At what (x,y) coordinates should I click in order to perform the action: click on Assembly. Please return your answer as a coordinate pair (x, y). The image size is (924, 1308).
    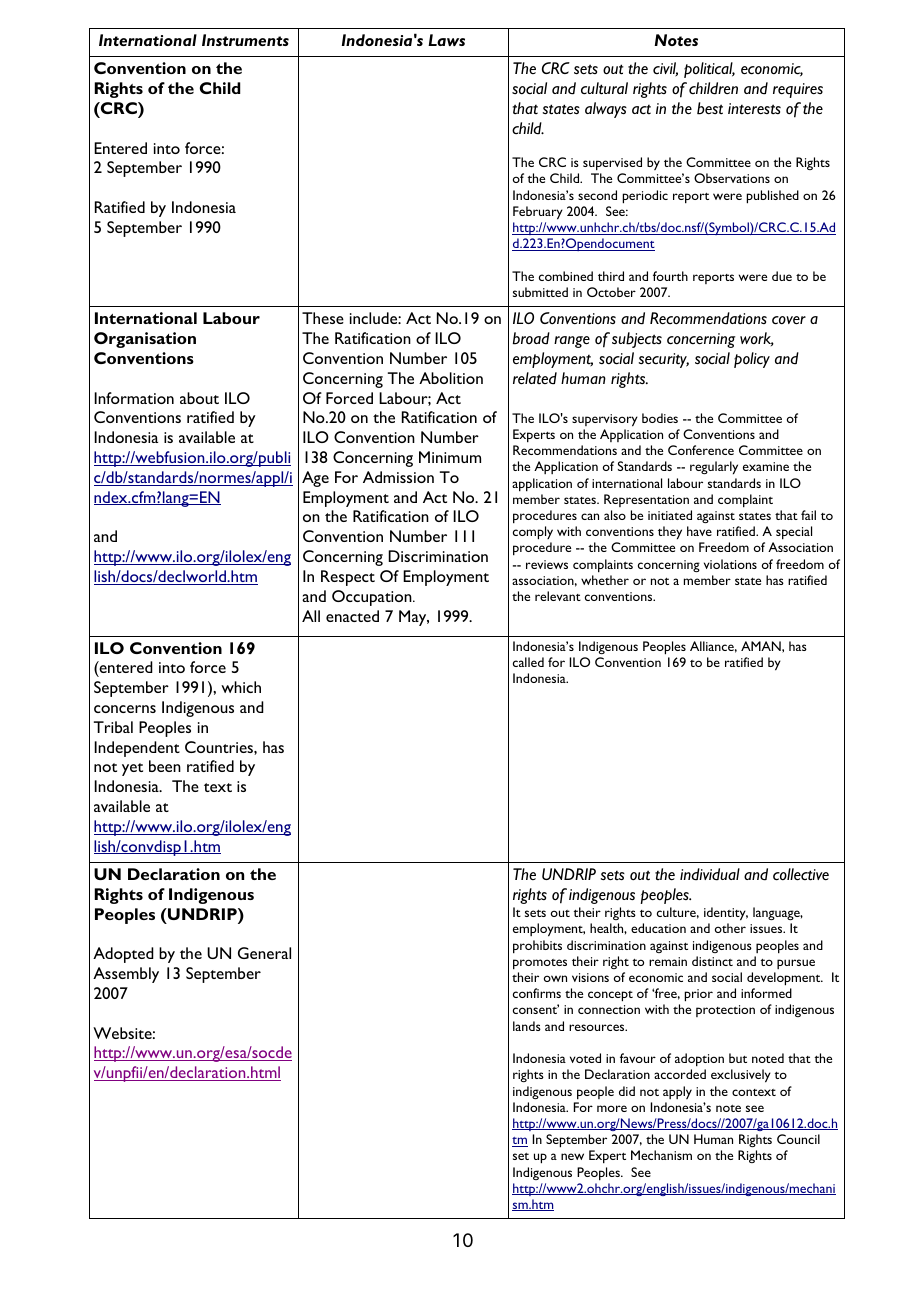
    Looking at the image, I should click on (126, 975).
